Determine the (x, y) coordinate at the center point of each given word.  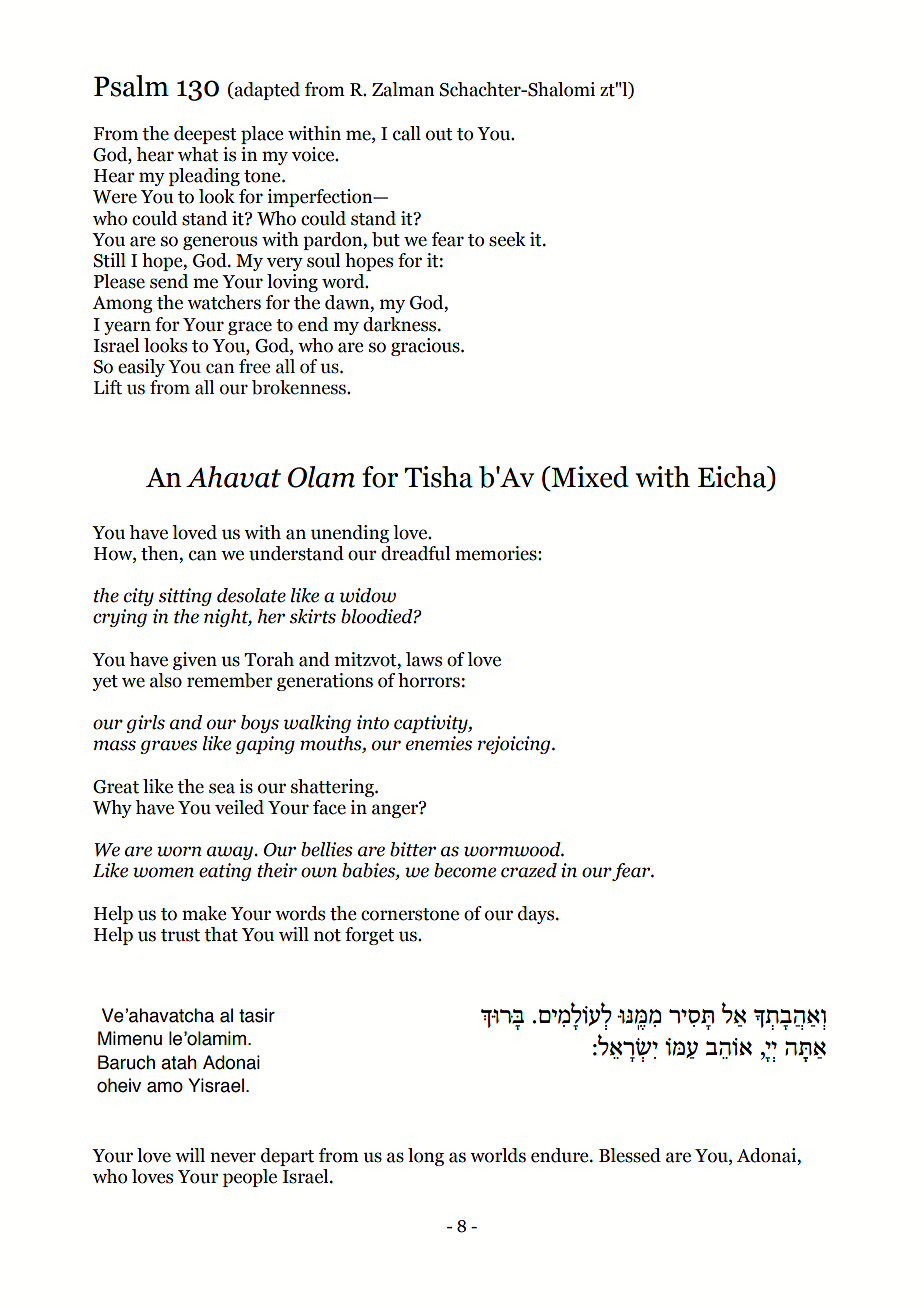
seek (507, 239)
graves (168, 747)
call (407, 133)
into (373, 722)
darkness (401, 324)
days (537, 915)
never (233, 1157)
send (169, 281)
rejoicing (515, 745)
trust (180, 935)
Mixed (589, 478)
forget (369, 936)
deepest (205, 135)
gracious (426, 347)
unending (350, 534)
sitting (185, 597)
